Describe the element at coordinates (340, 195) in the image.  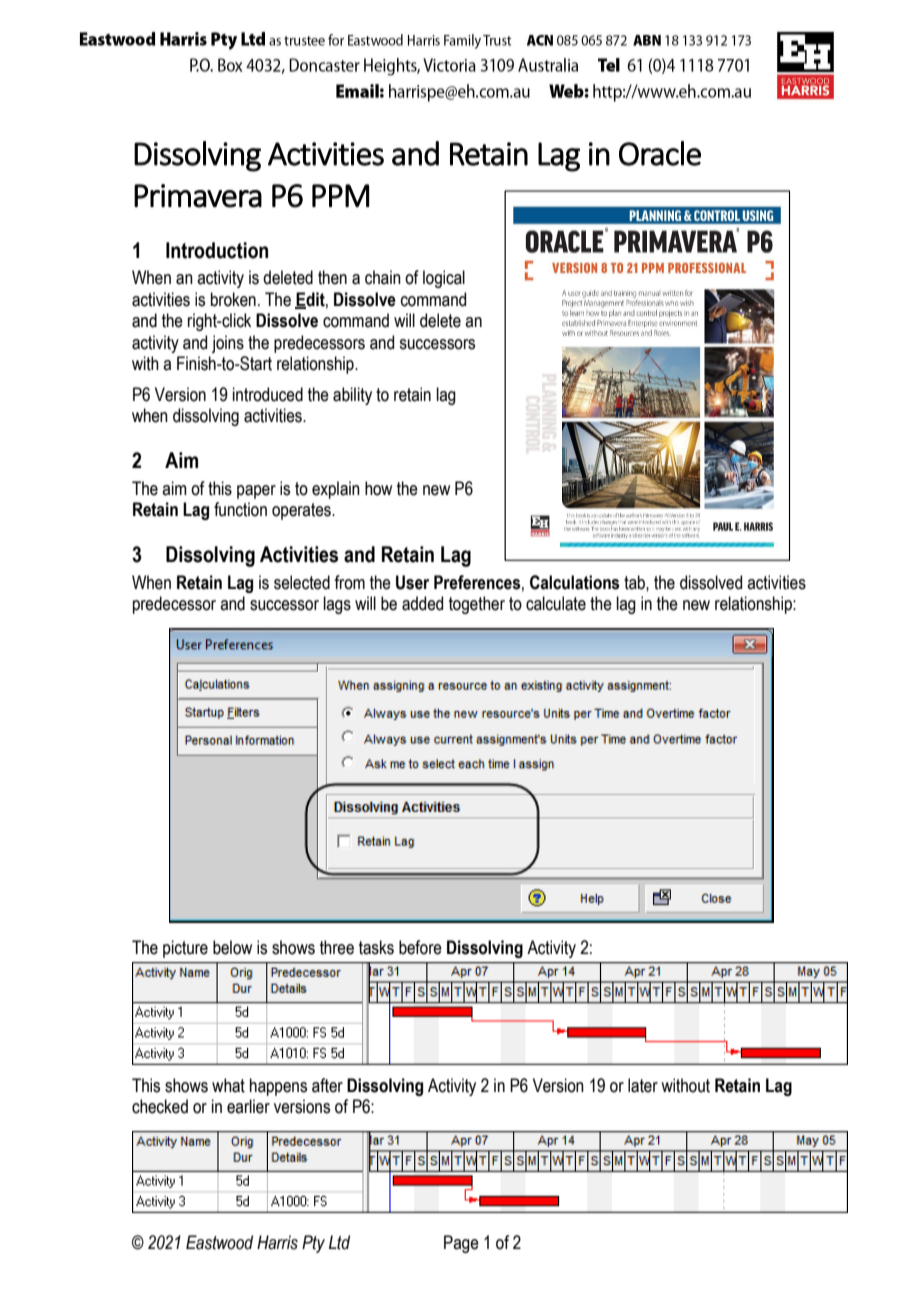
I see `PPM` at that location.
